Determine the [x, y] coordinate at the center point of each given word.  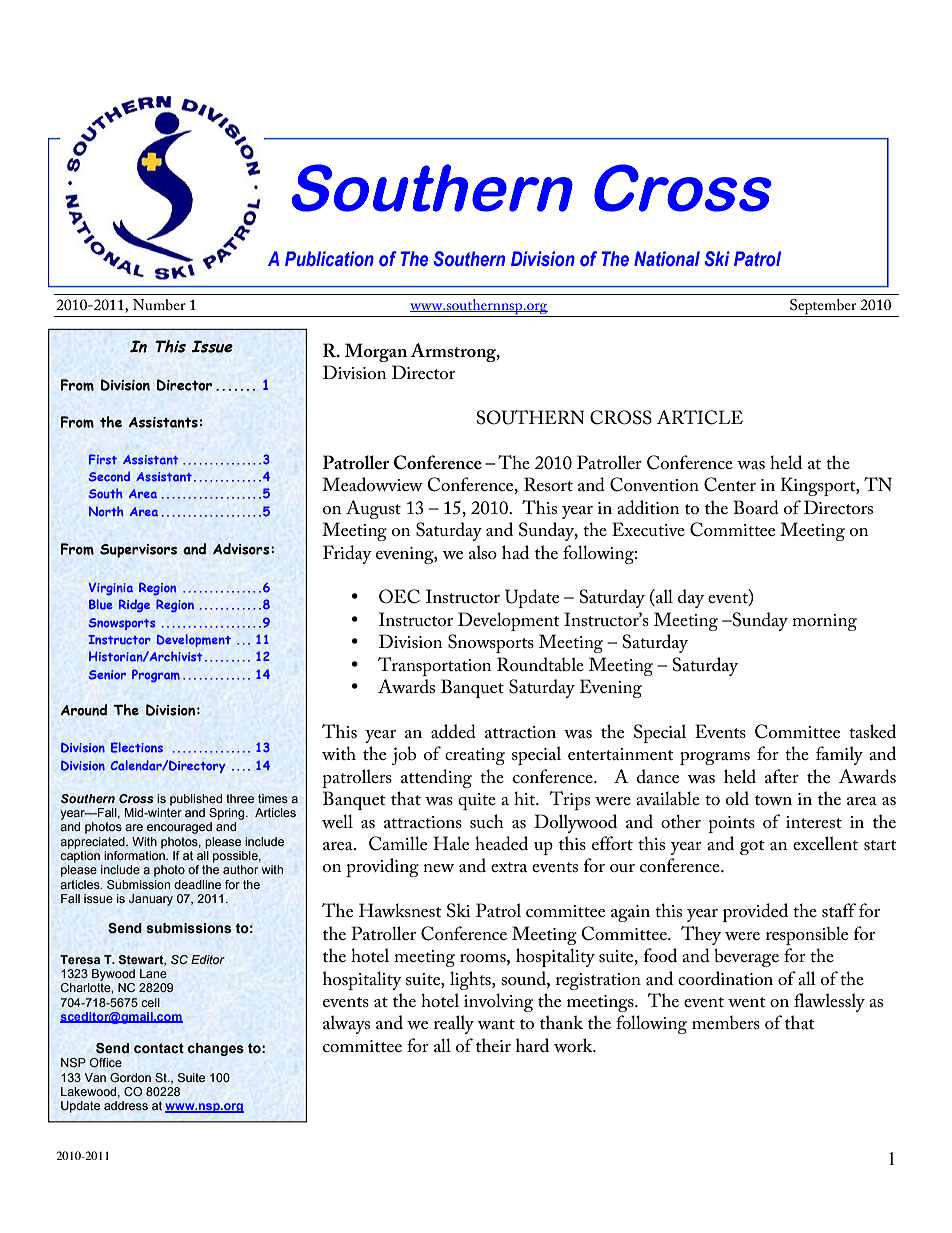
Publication [329, 259]
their [493, 1045]
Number [159, 304]
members [726, 1022]
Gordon [130, 1077]
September [823, 308]
